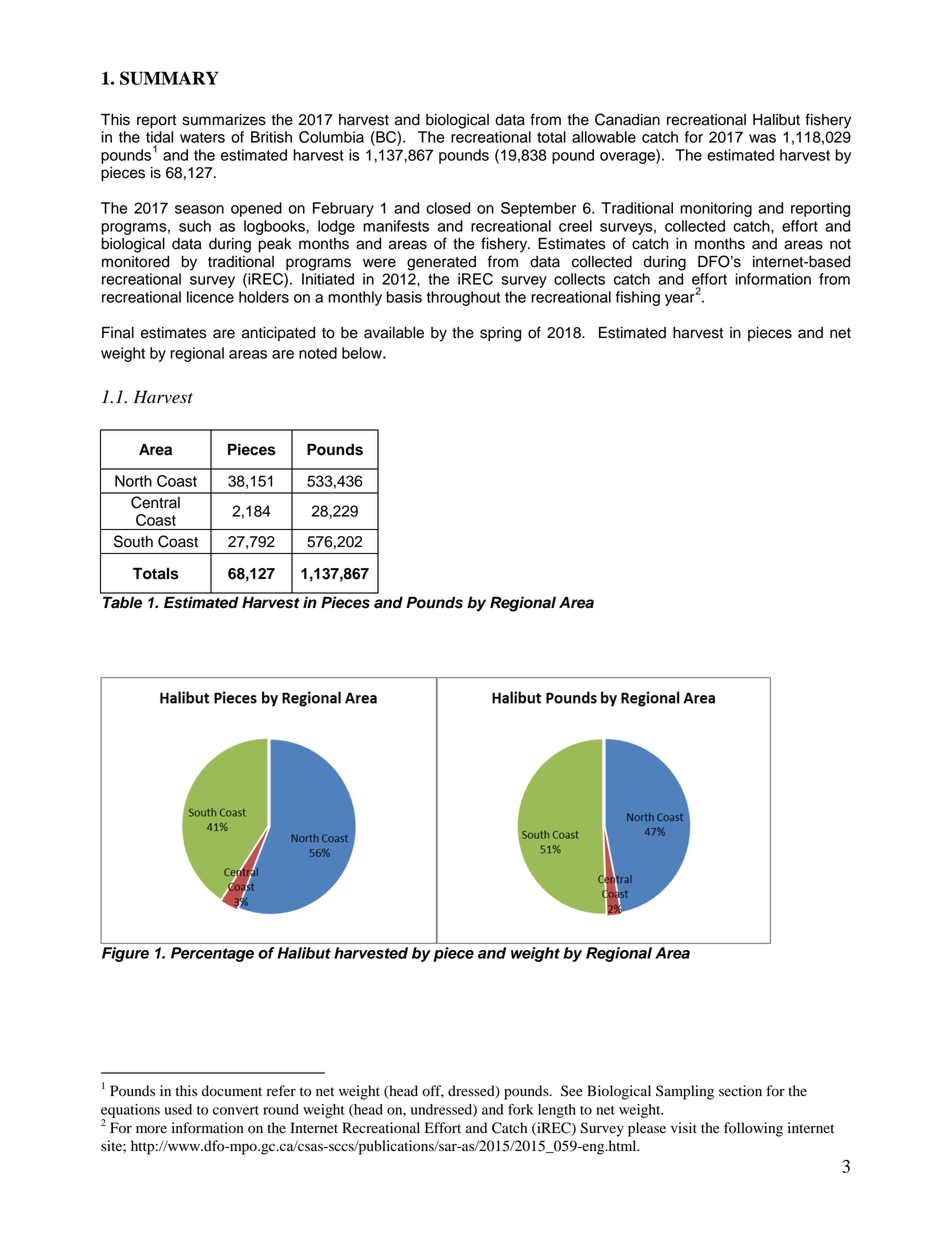  What do you see at coordinates (331, 137) in the image?
I see `Columbia` at bounding box center [331, 137].
